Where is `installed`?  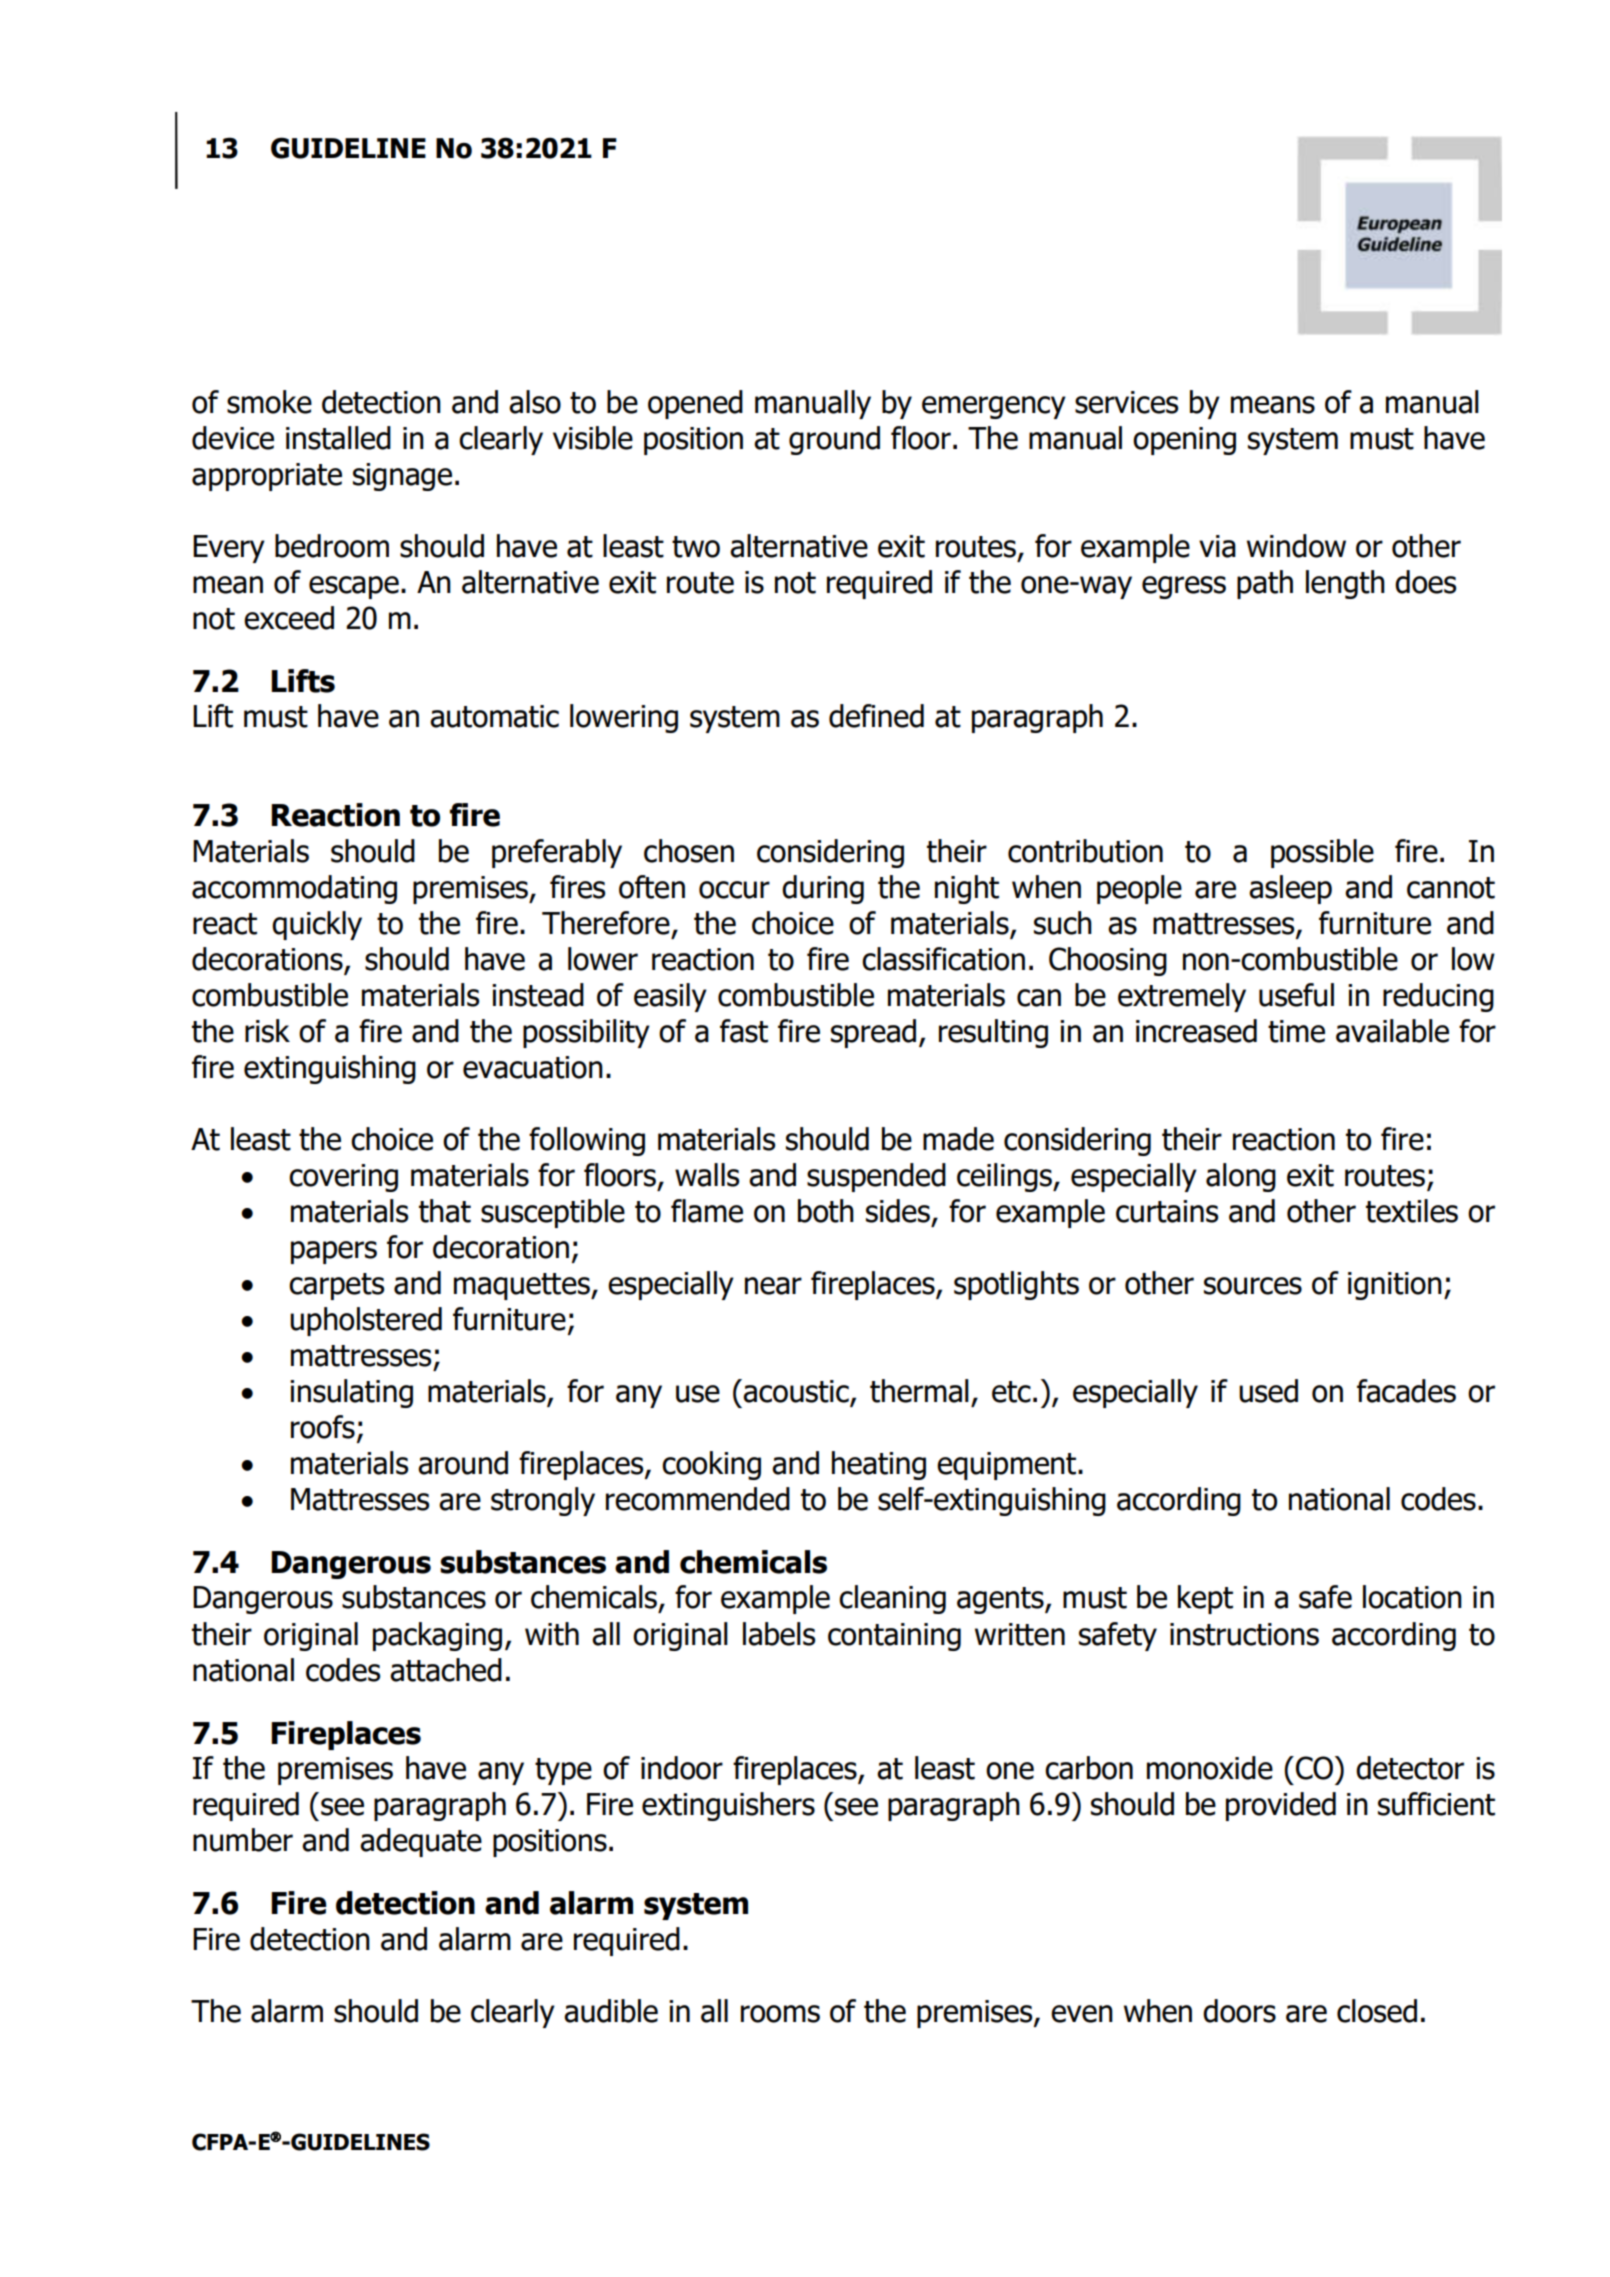 installed is located at coordinates (338, 438).
